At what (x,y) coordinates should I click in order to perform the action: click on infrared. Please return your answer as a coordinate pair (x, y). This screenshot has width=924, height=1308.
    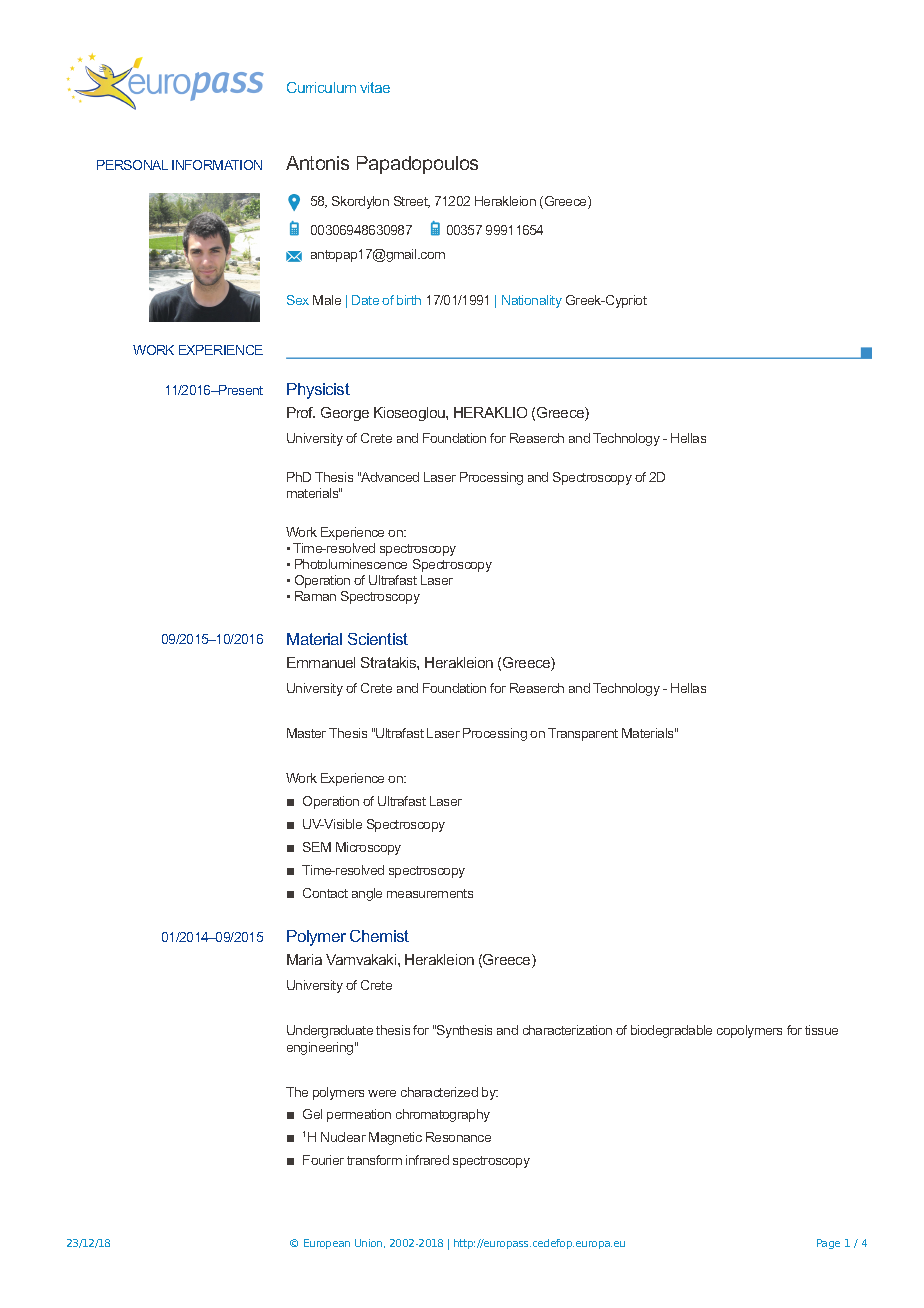
    Looking at the image, I should click on (427, 1160).
